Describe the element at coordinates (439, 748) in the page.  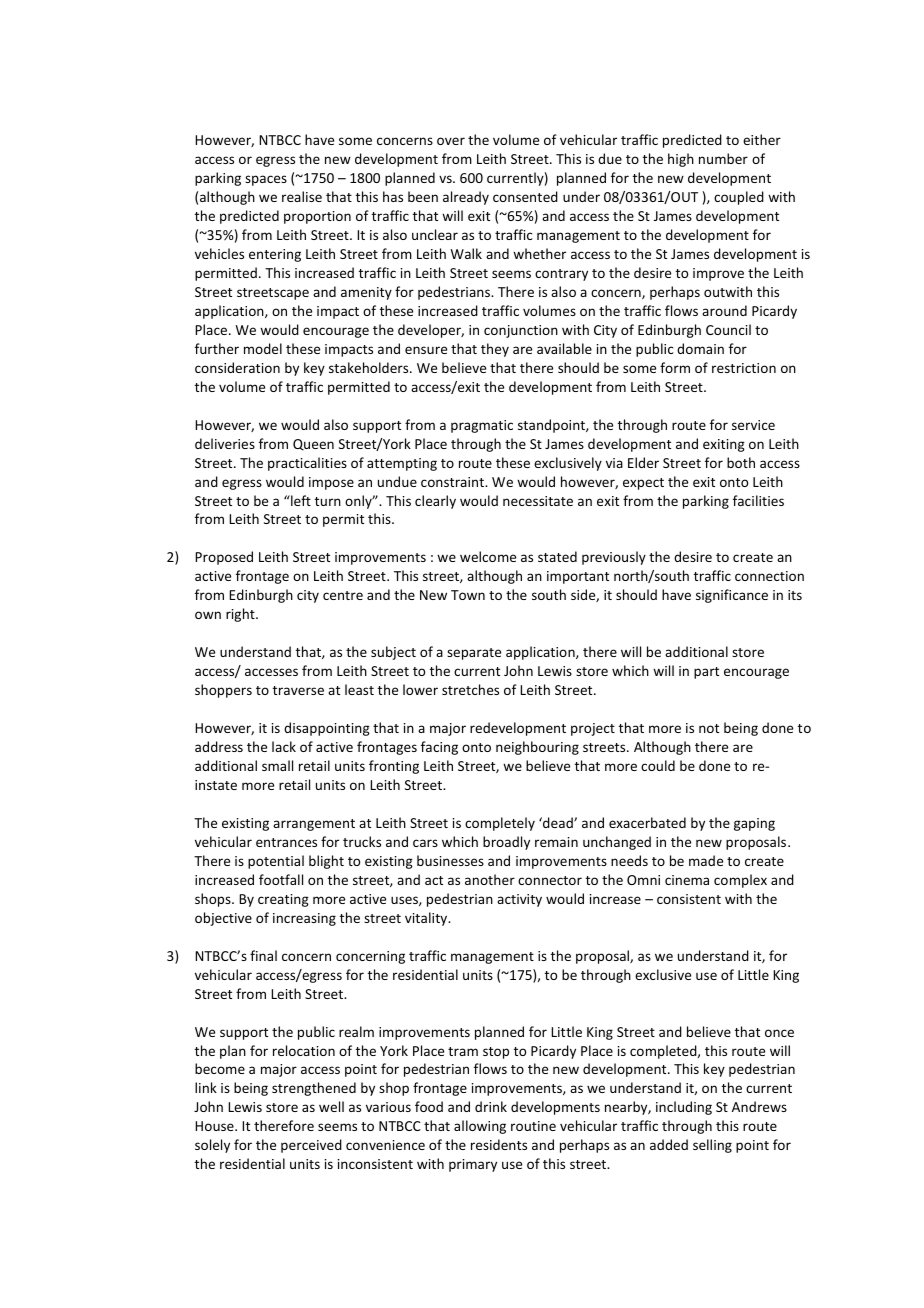
I see `facing` at that location.
